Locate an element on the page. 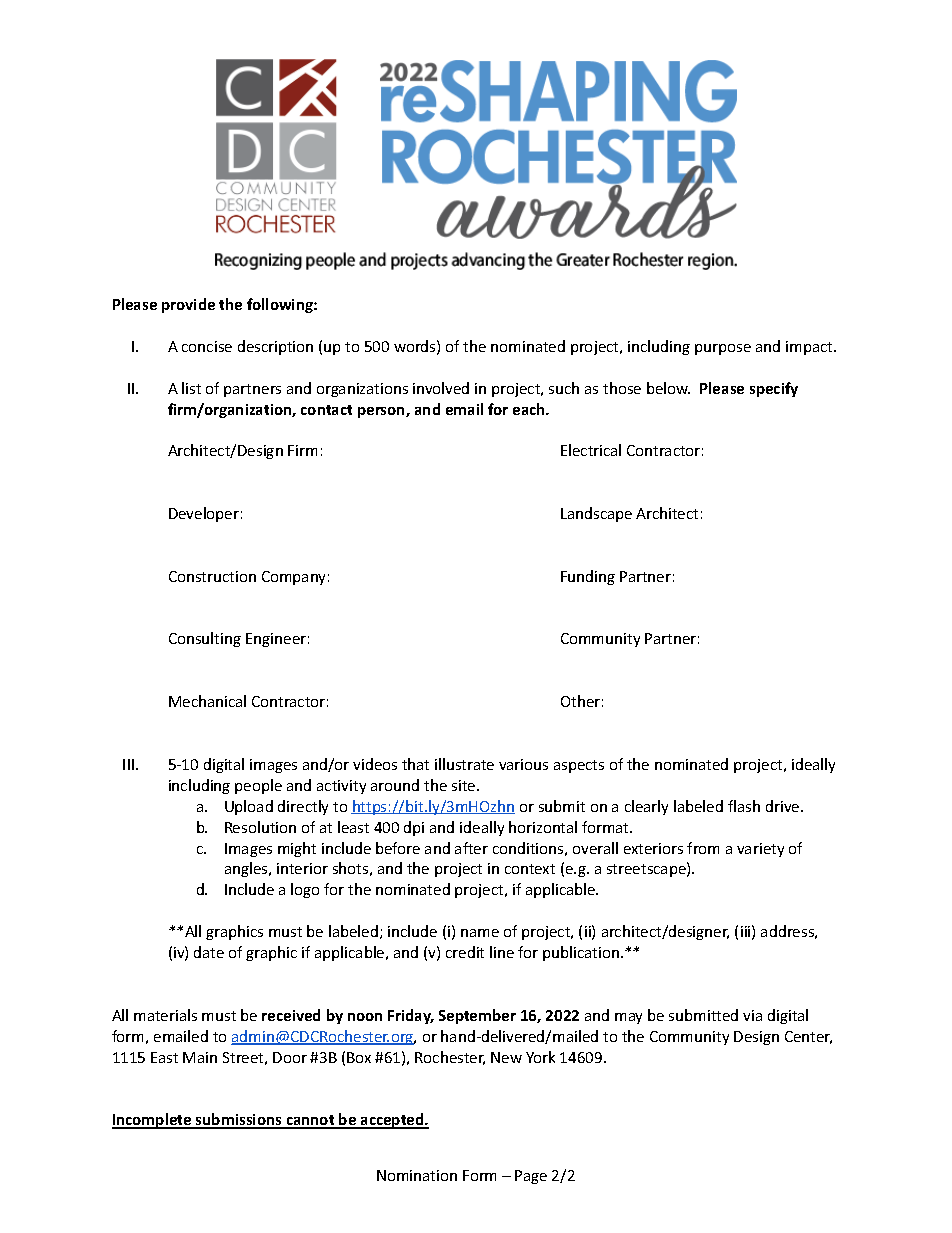 The image size is (952, 1233). submissions is located at coordinates (239, 1120).
